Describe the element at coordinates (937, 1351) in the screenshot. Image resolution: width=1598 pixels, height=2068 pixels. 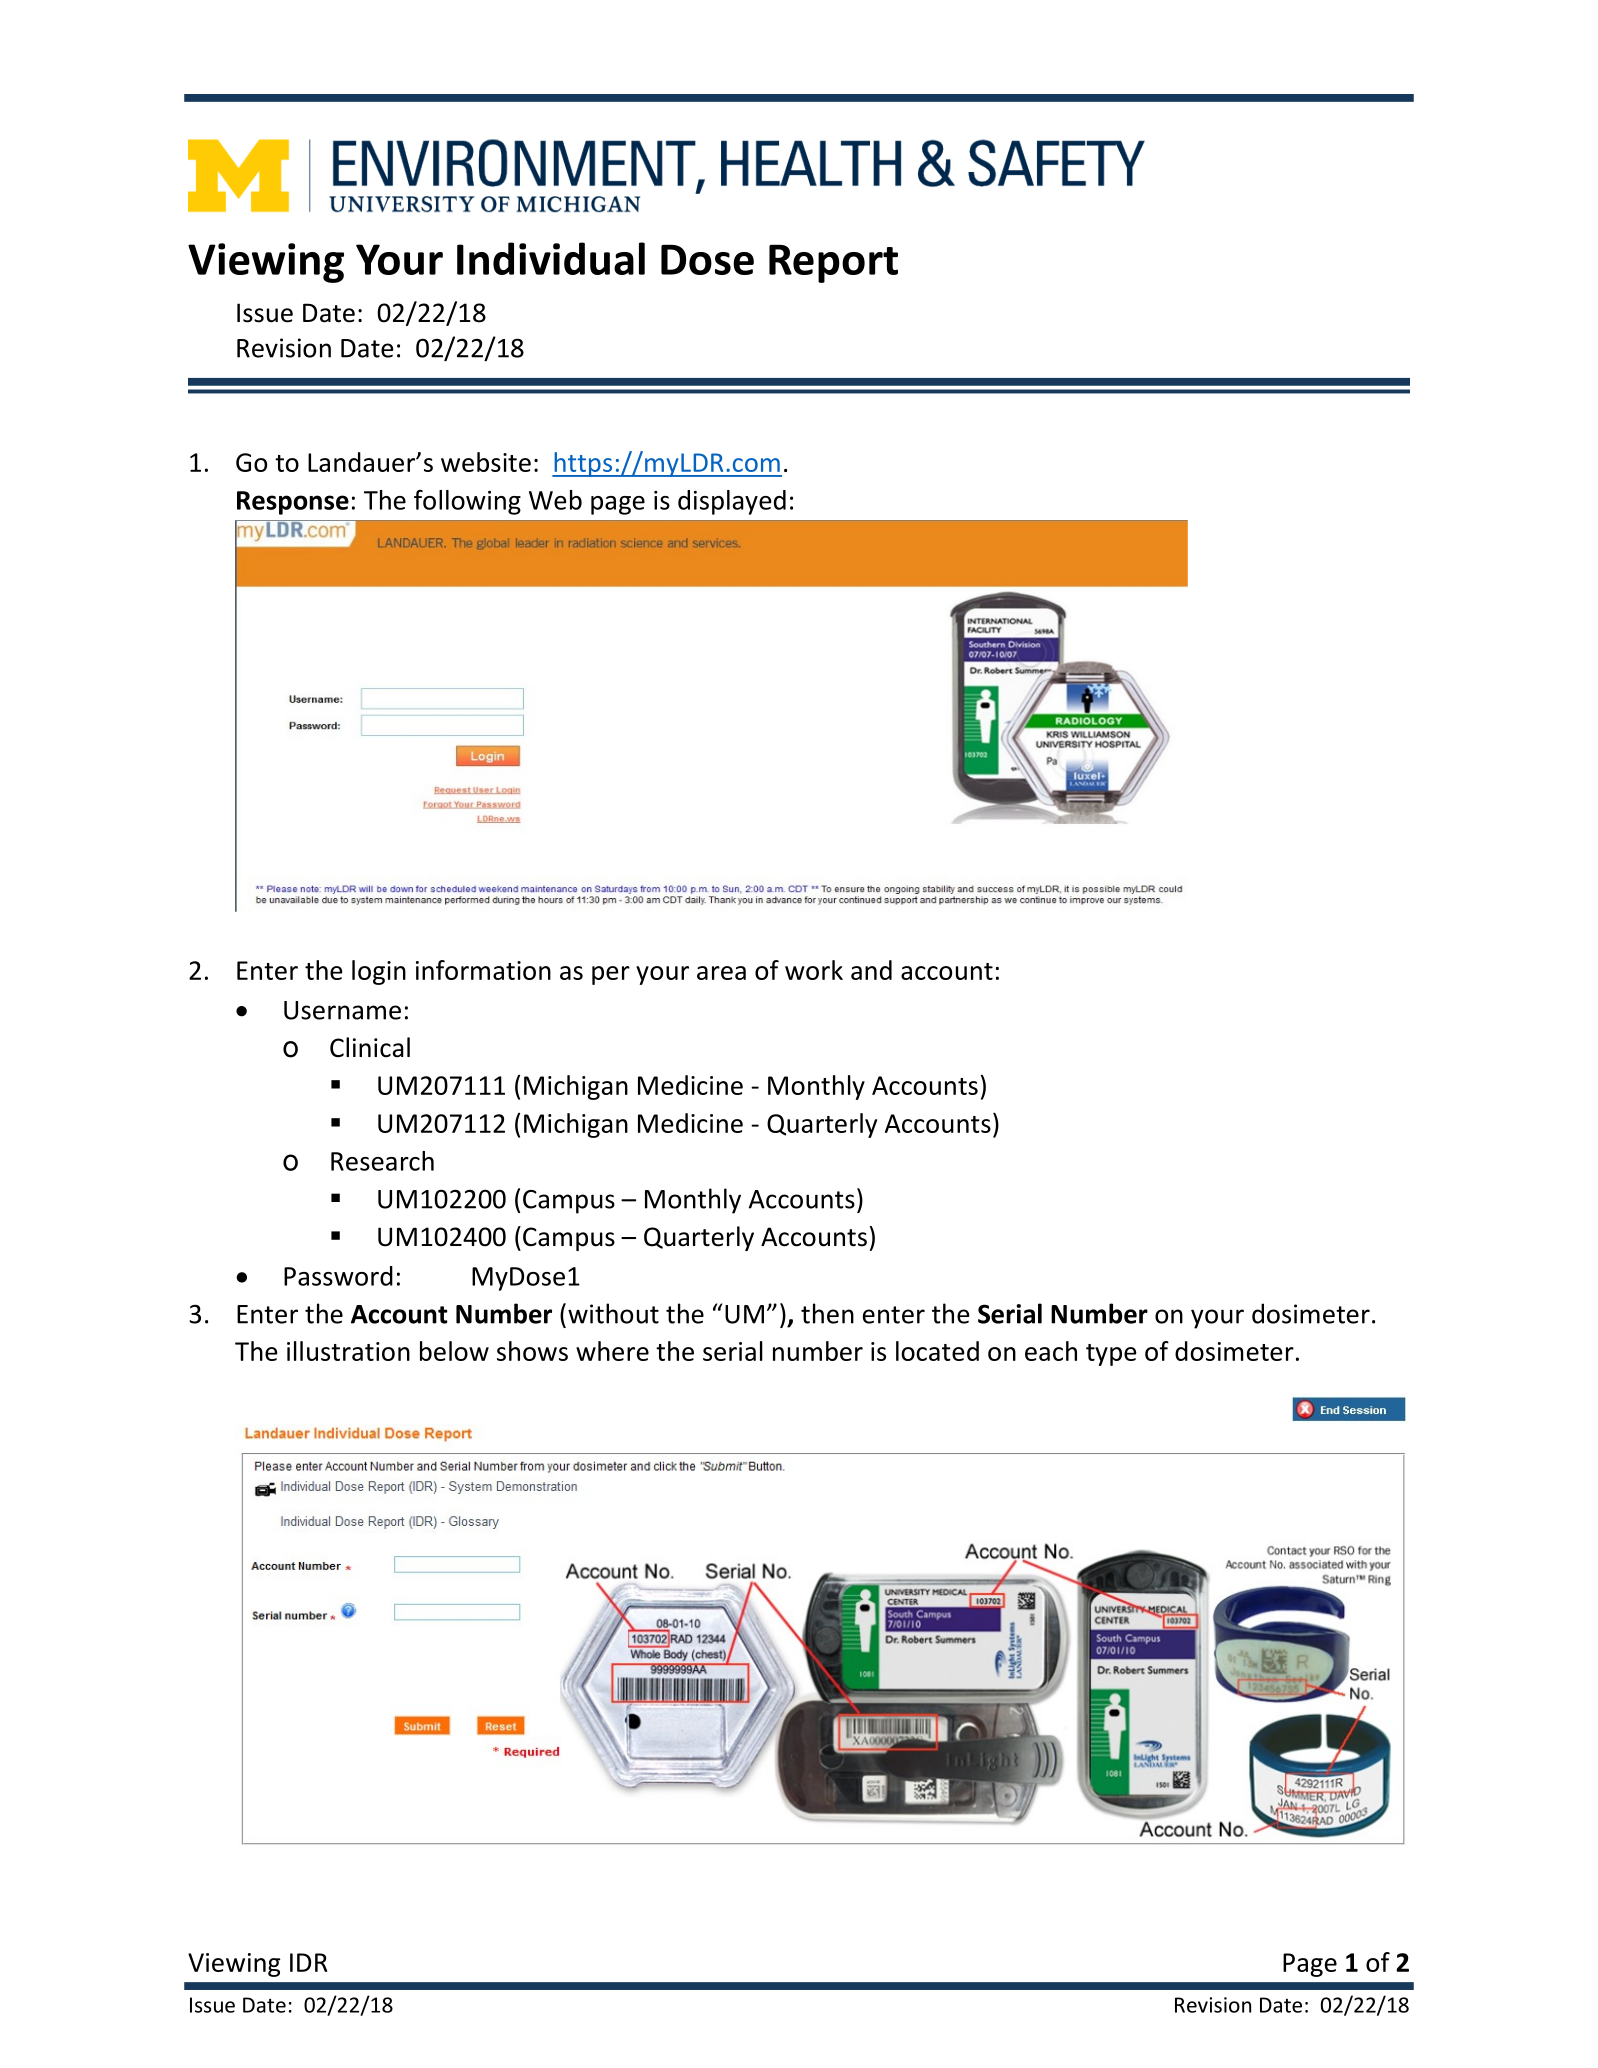
I see `located` at that location.
